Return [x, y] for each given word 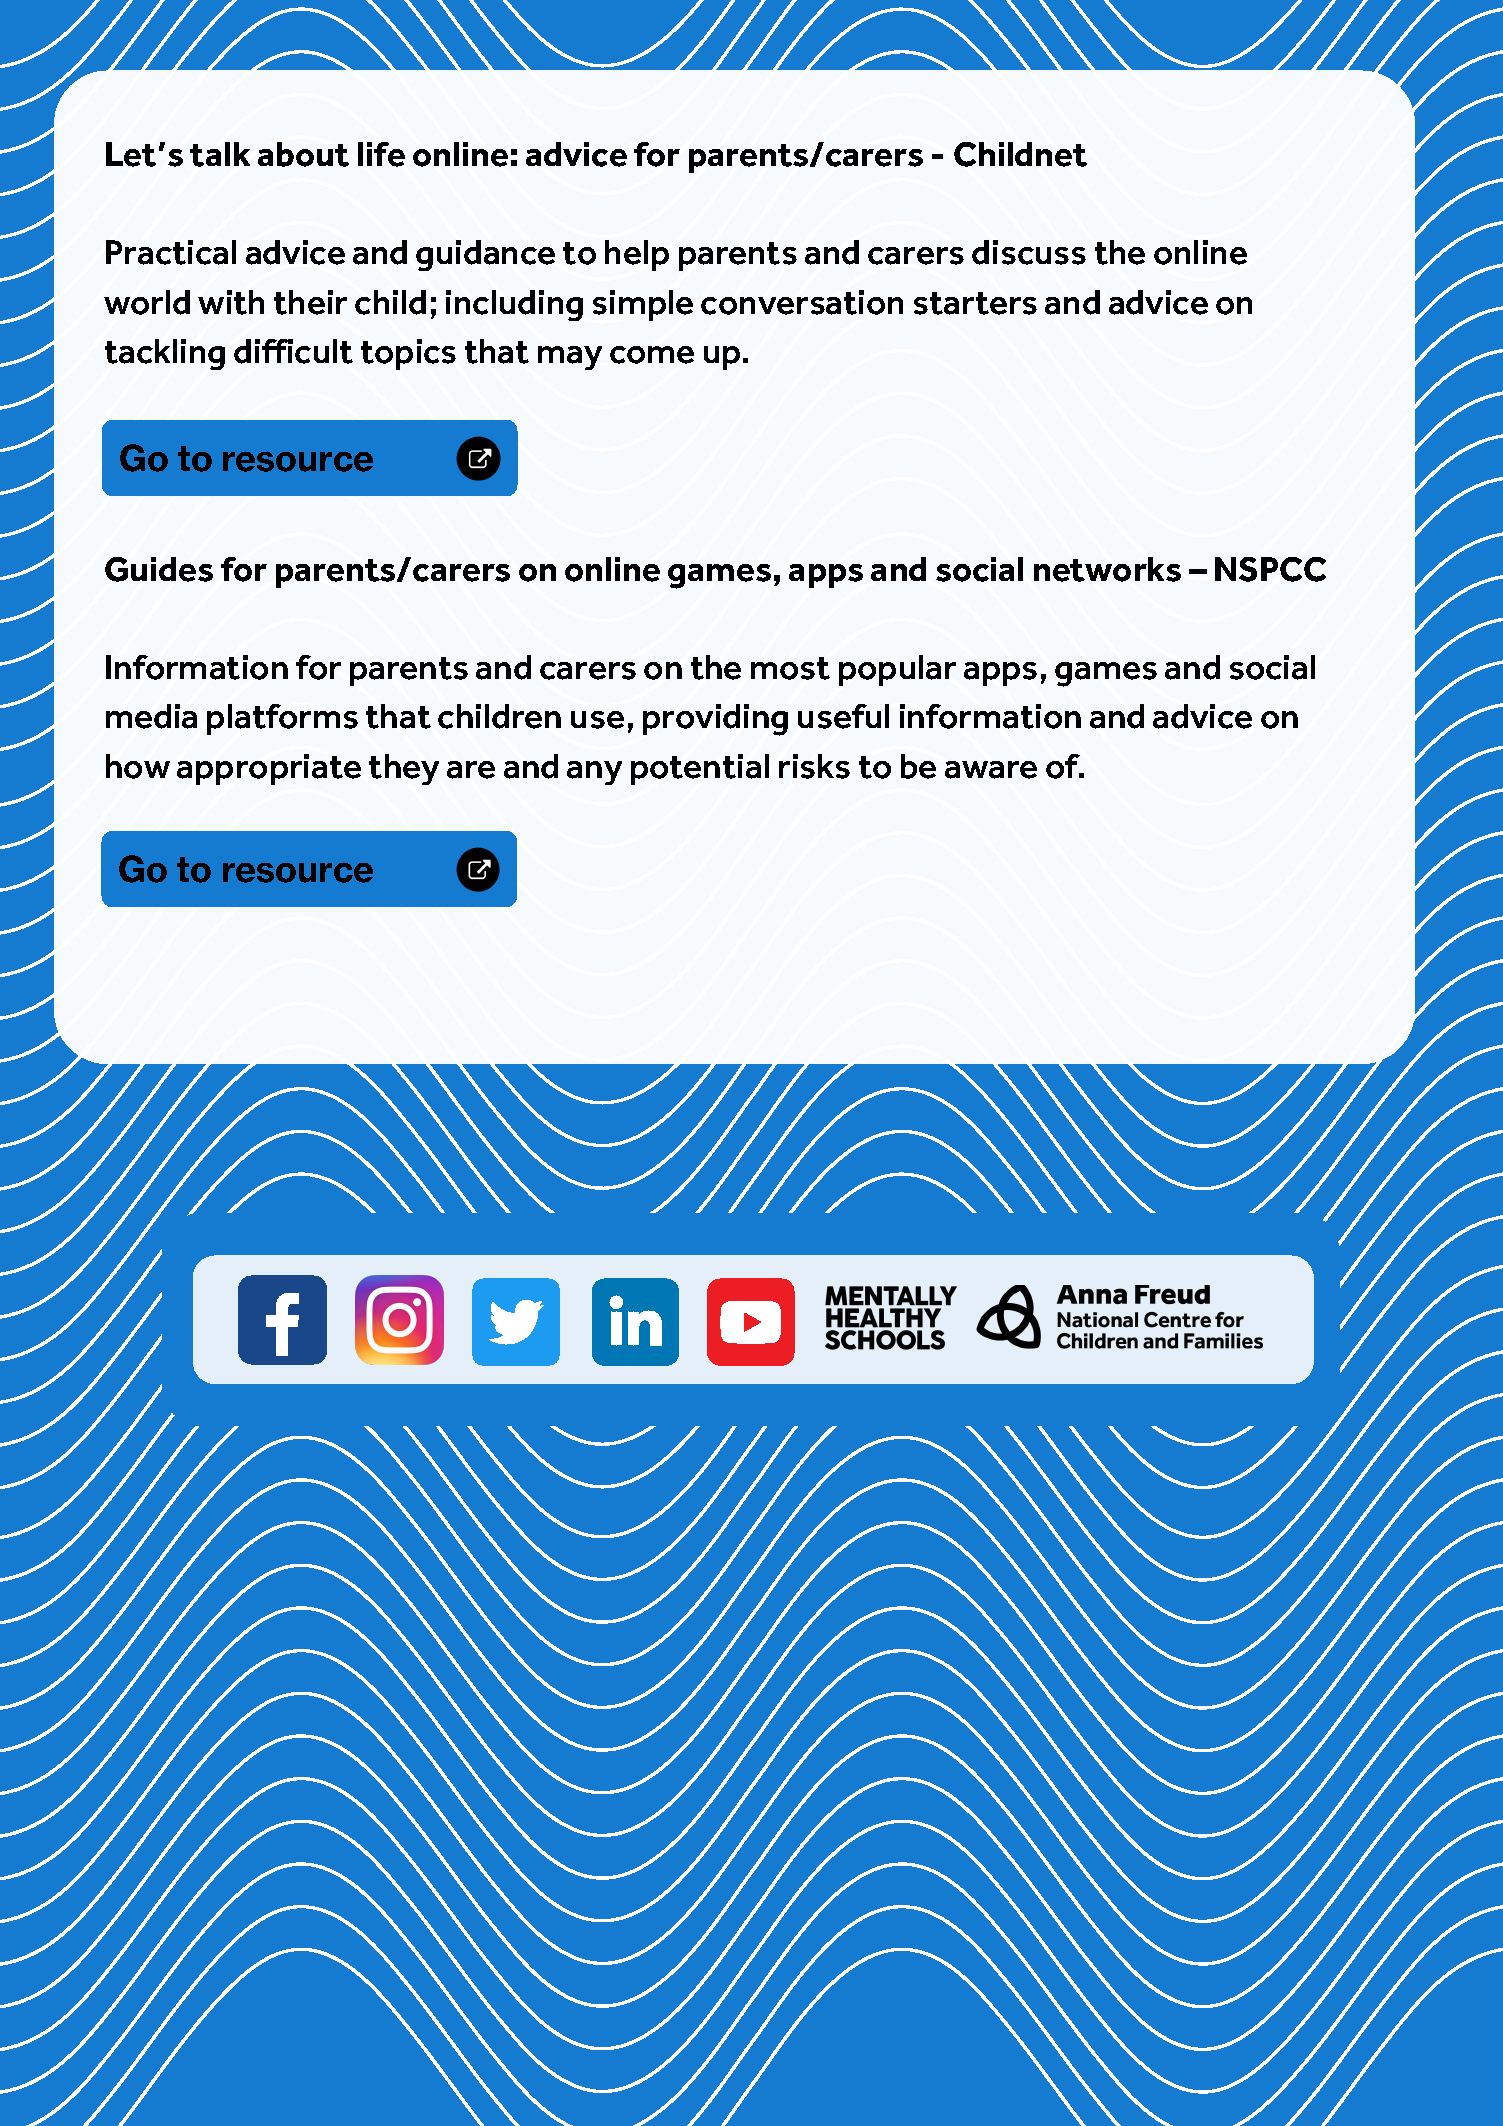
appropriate [269, 769]
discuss [1029, 252]
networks [1107, 569]
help [637, 255]
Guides [159, 569]
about [303, 154]
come [652, 355]
